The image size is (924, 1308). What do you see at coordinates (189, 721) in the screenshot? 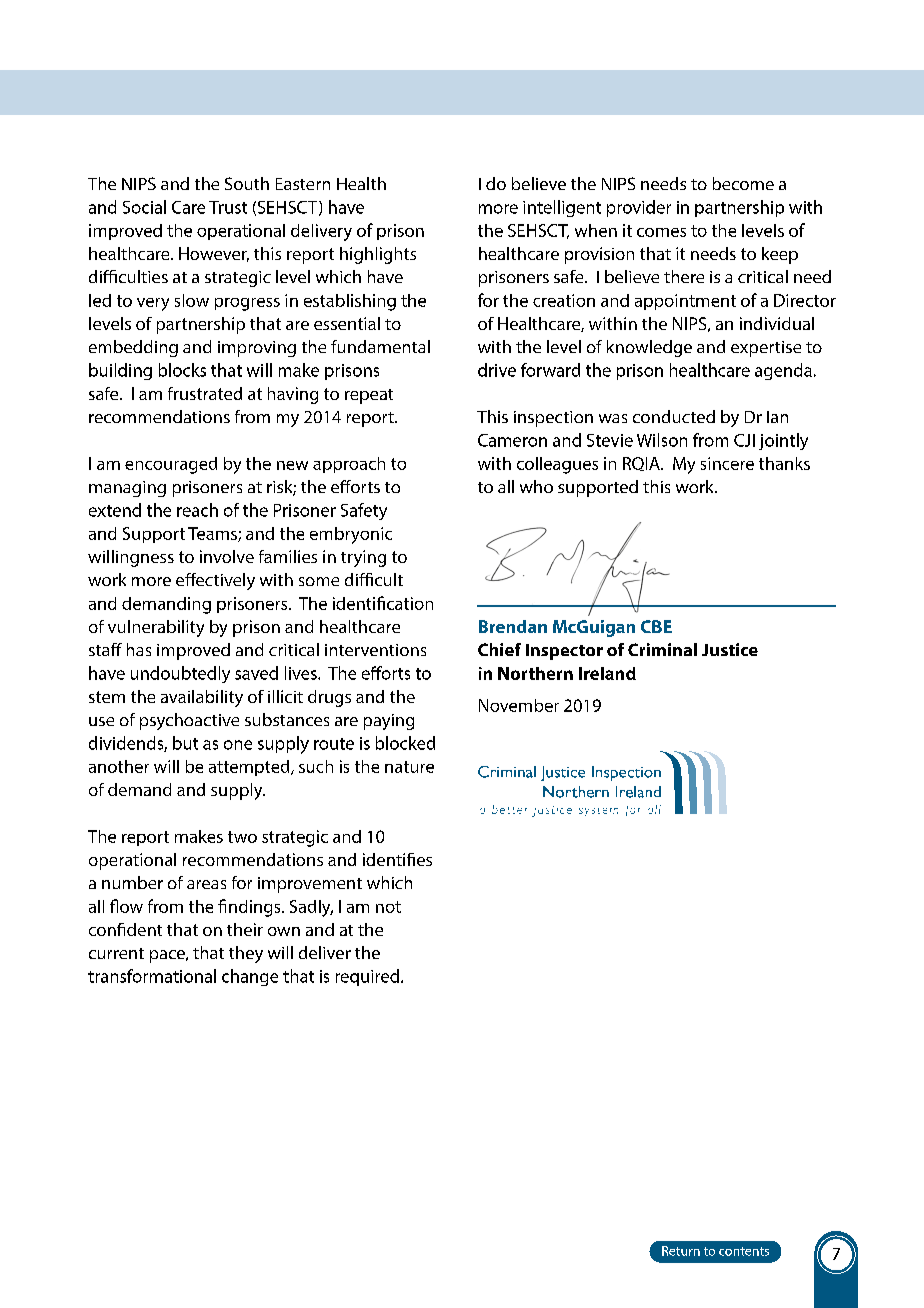
I see `psychoactive` at bounding box center [189, 721].
